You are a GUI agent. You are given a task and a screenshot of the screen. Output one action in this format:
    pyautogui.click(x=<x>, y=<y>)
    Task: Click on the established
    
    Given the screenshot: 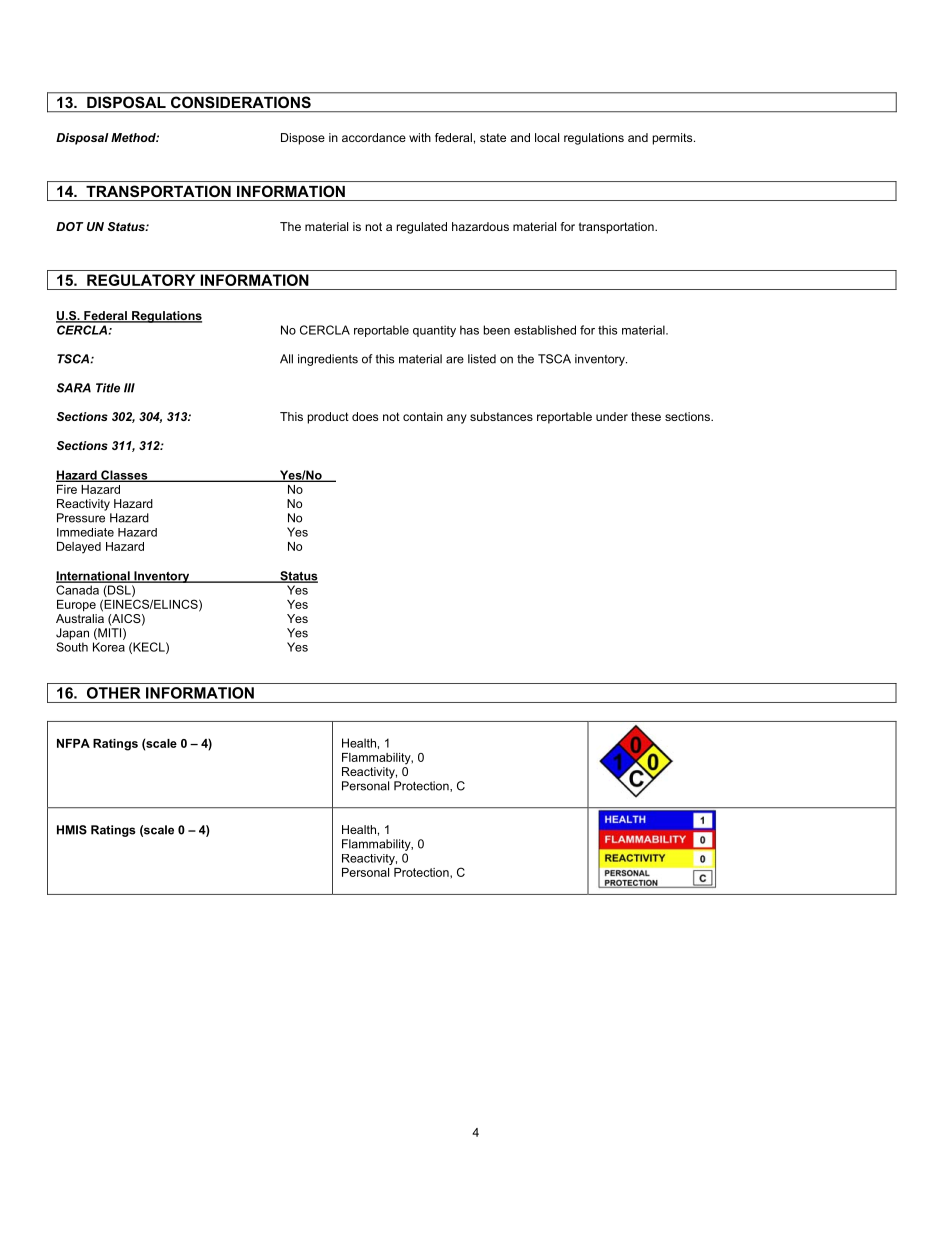 What is the action you would take?
    pyautogui.click(x=545, y=330)
